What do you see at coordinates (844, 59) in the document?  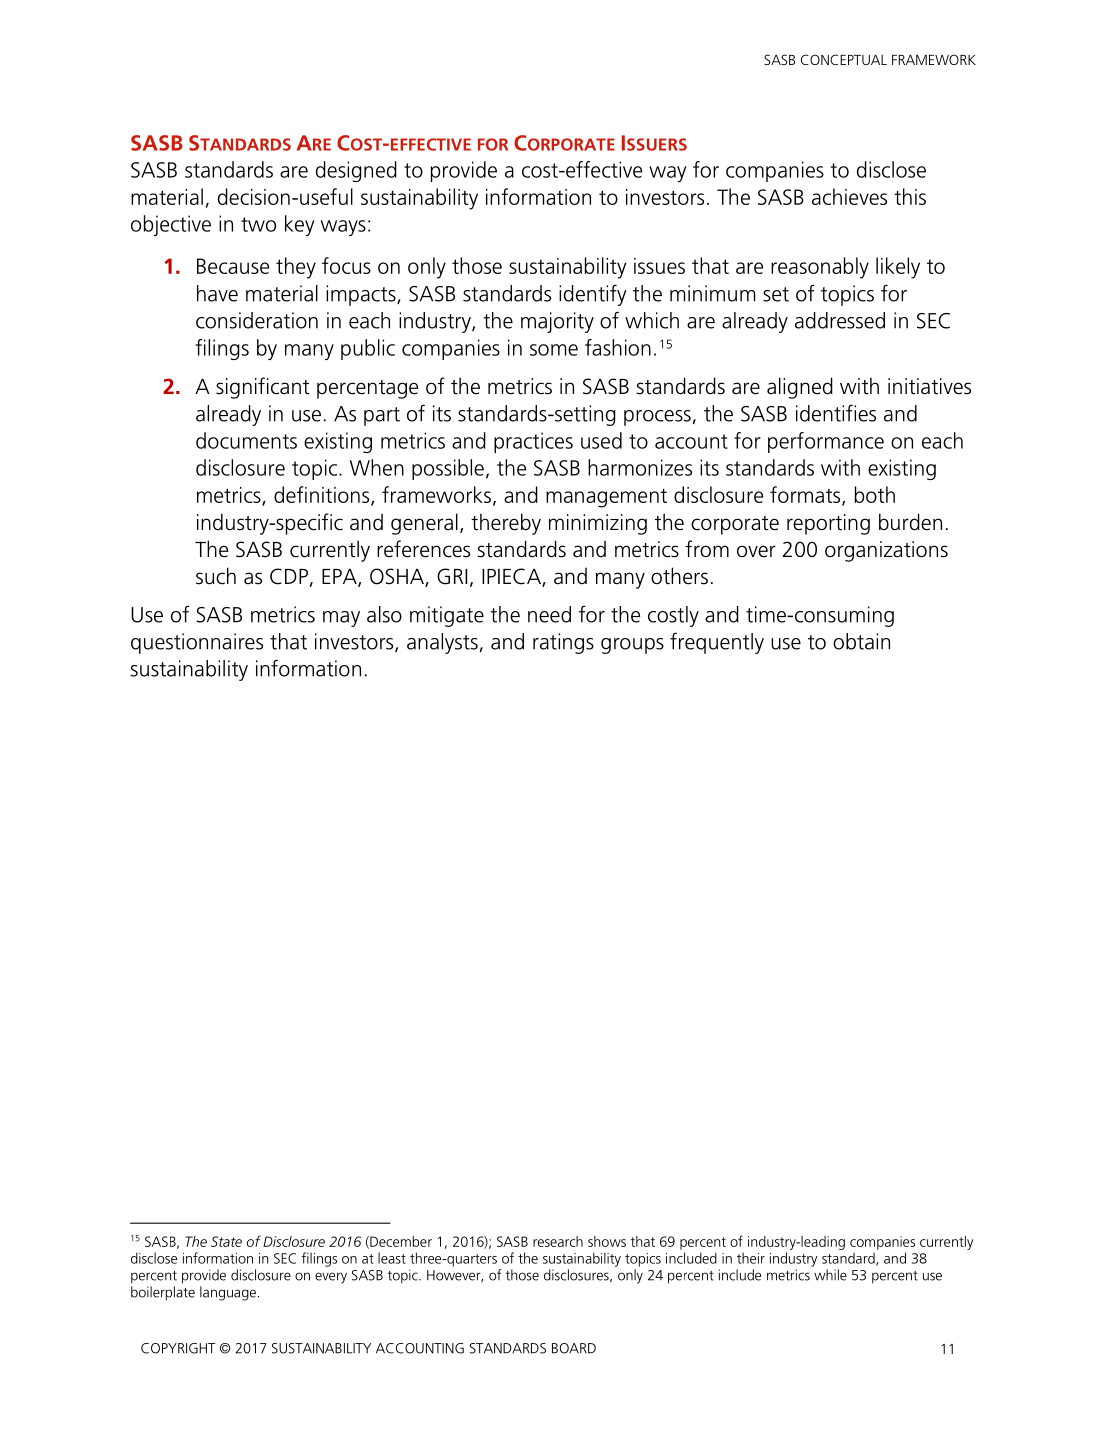 I see `CONCEPTUAL` at bounding box center [844, 59].
